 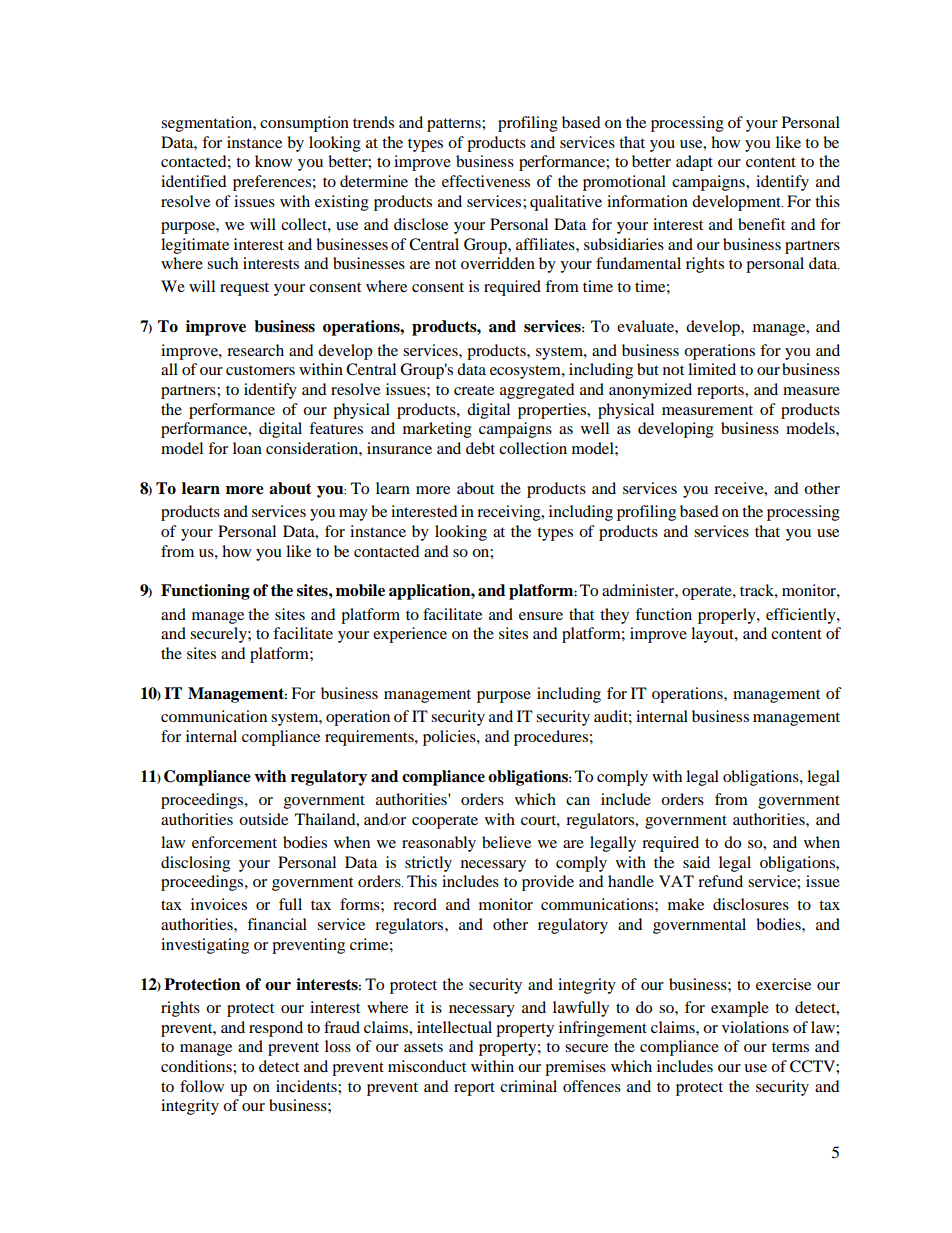 I want to click on debt, so click(x=480, y=448).
